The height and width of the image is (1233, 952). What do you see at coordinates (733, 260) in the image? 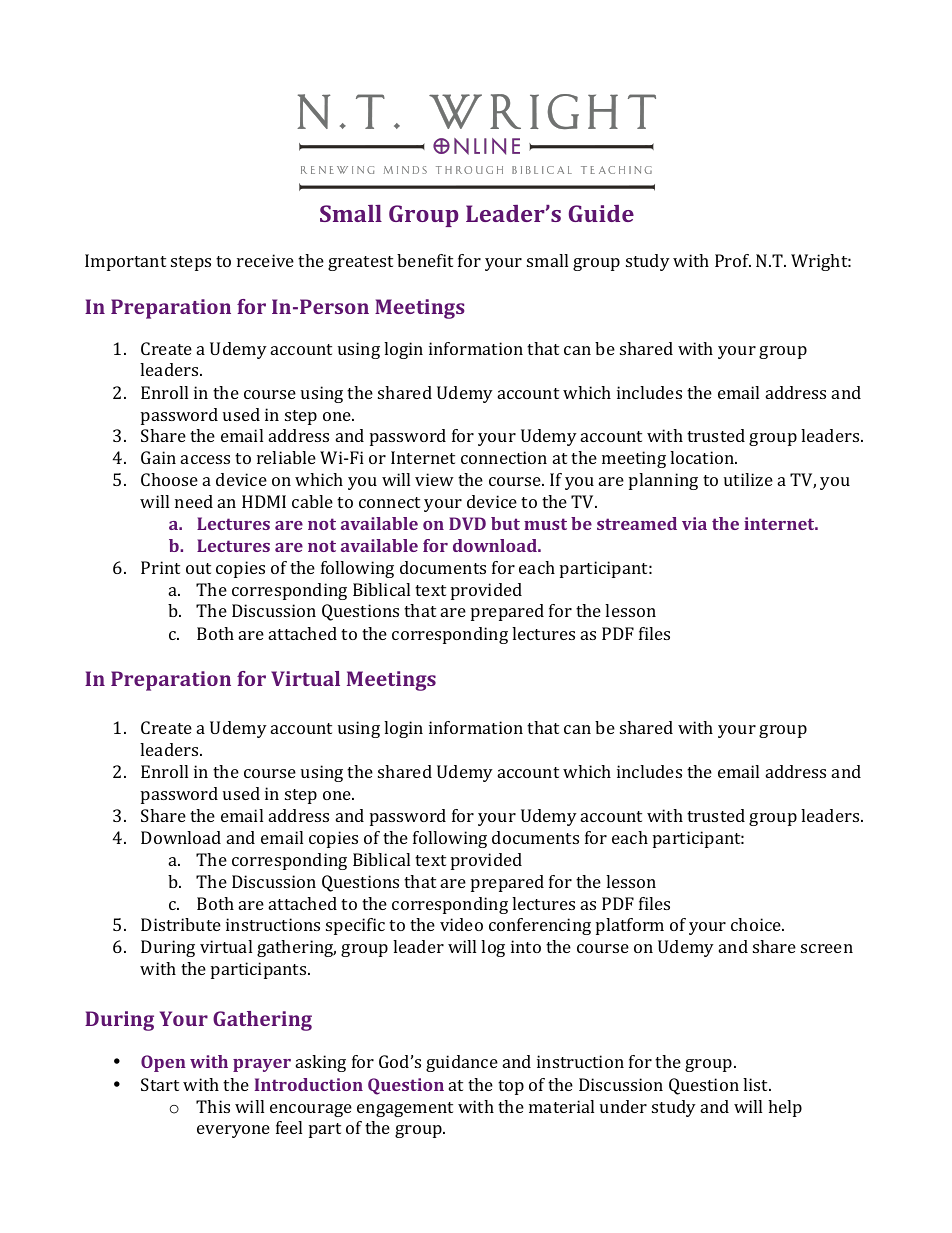
I see `Prof` at bounding box center [733, 260].
